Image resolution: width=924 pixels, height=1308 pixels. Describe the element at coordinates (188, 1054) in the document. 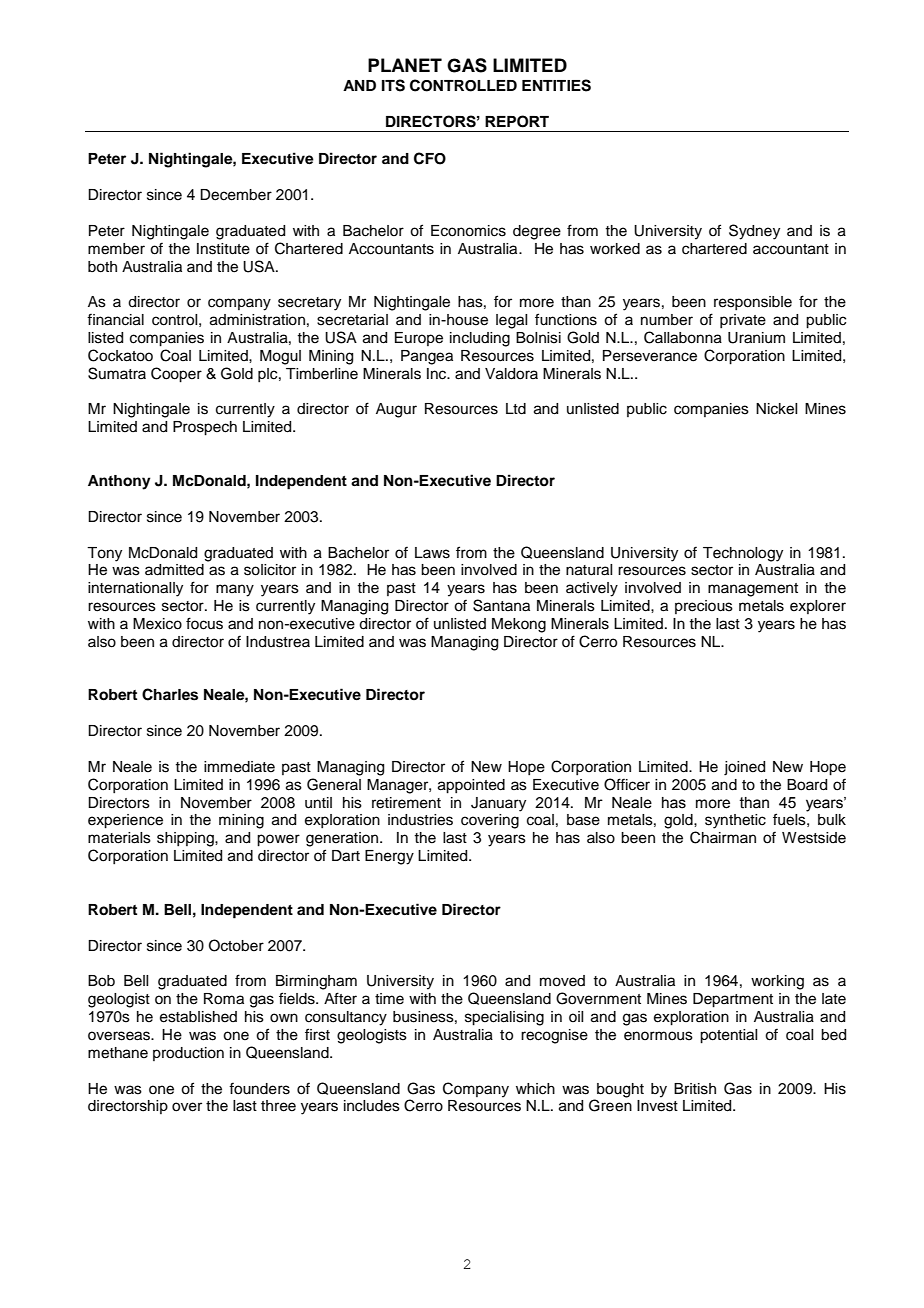

I see `production` at that location.
